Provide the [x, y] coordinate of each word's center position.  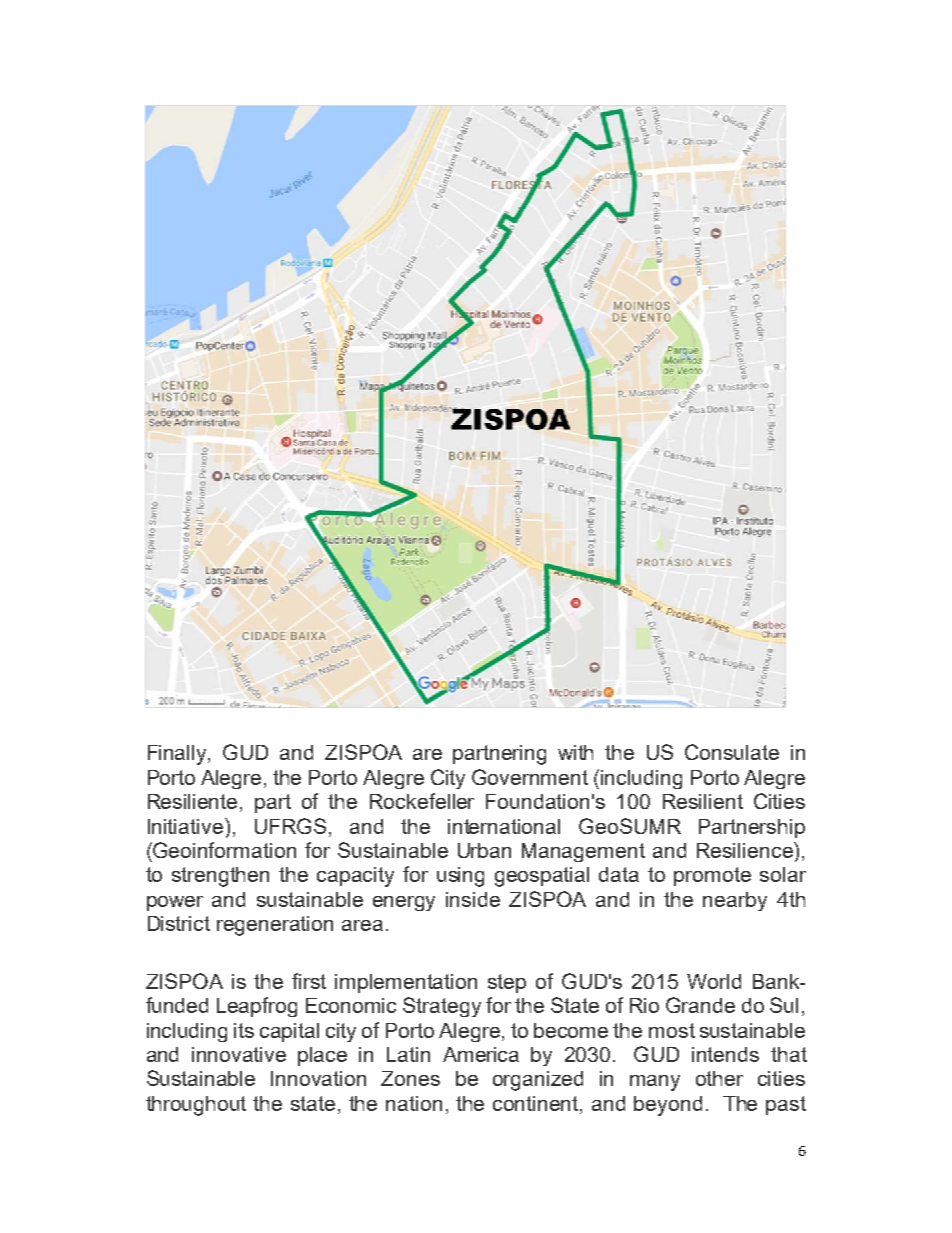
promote [712, 876]
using [460, 877]
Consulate [732, 752]
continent [537, 1105]
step [507, 983]
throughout [196, 1106]
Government [530, 777]
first [309, 981]
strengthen [220, 877]
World [714, 981]
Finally [178, 755]
